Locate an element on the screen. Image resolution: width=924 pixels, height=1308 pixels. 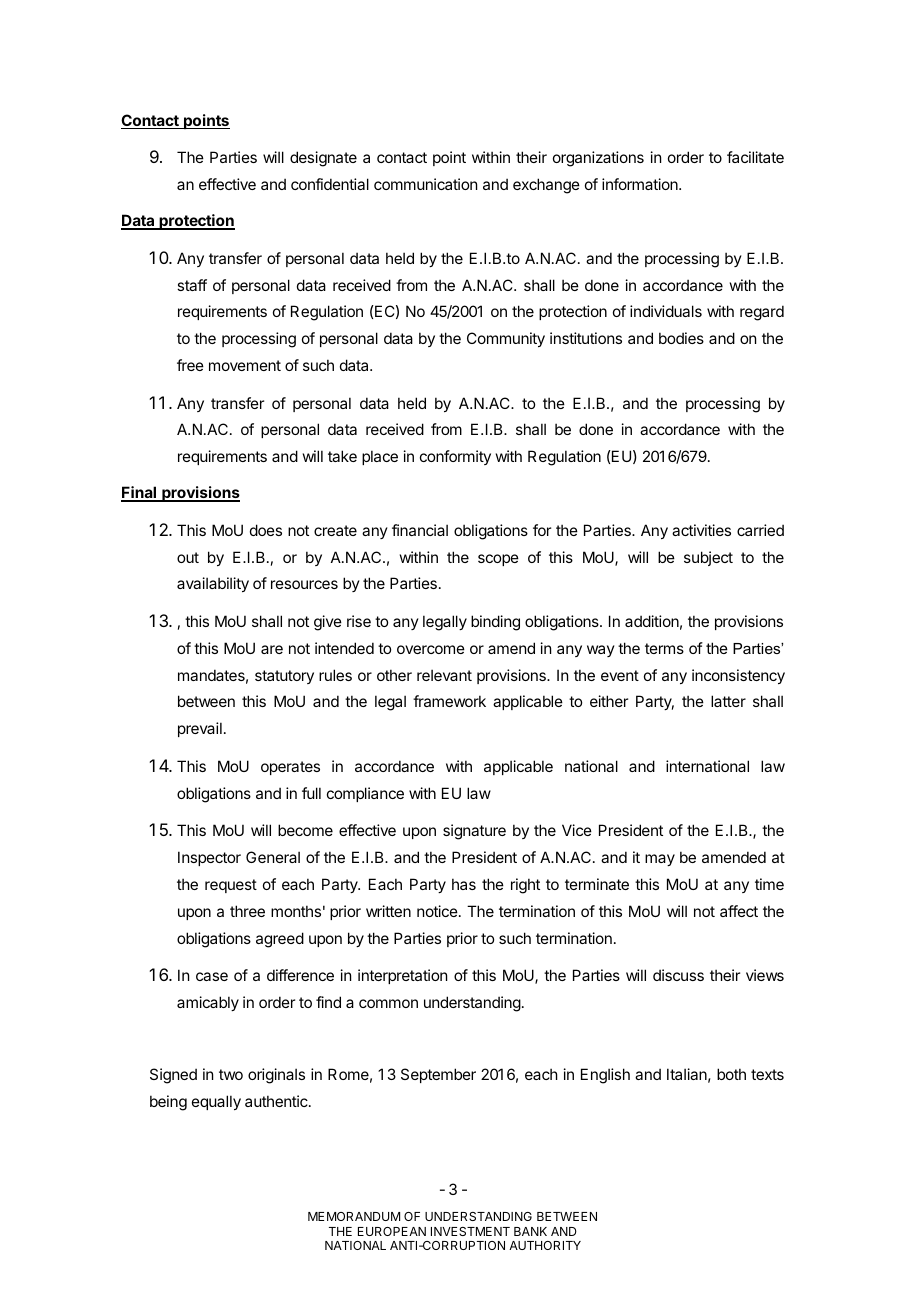
notice is located at coordinates (437, 911).
